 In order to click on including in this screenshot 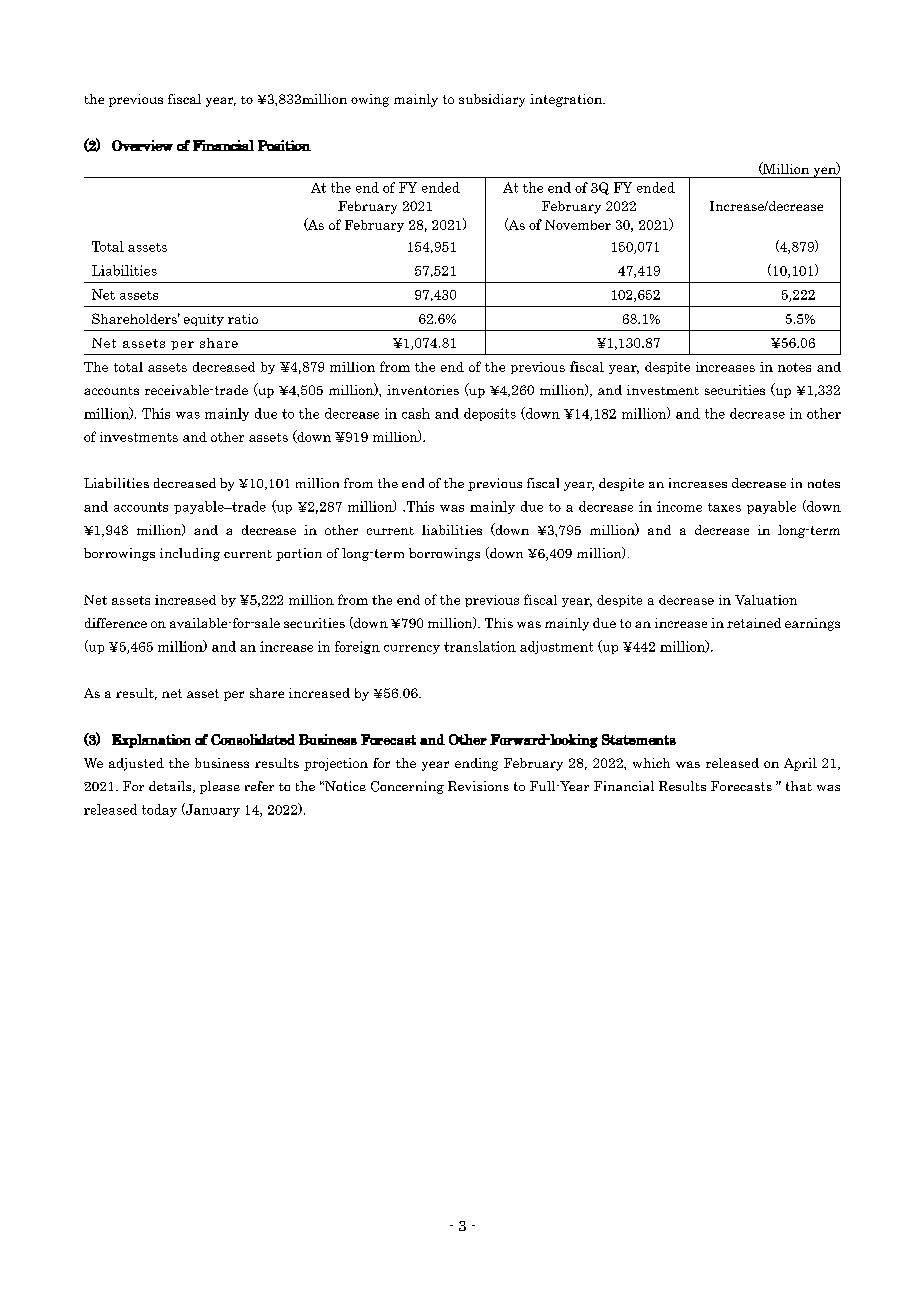, I will do `click(190, 554)`.
